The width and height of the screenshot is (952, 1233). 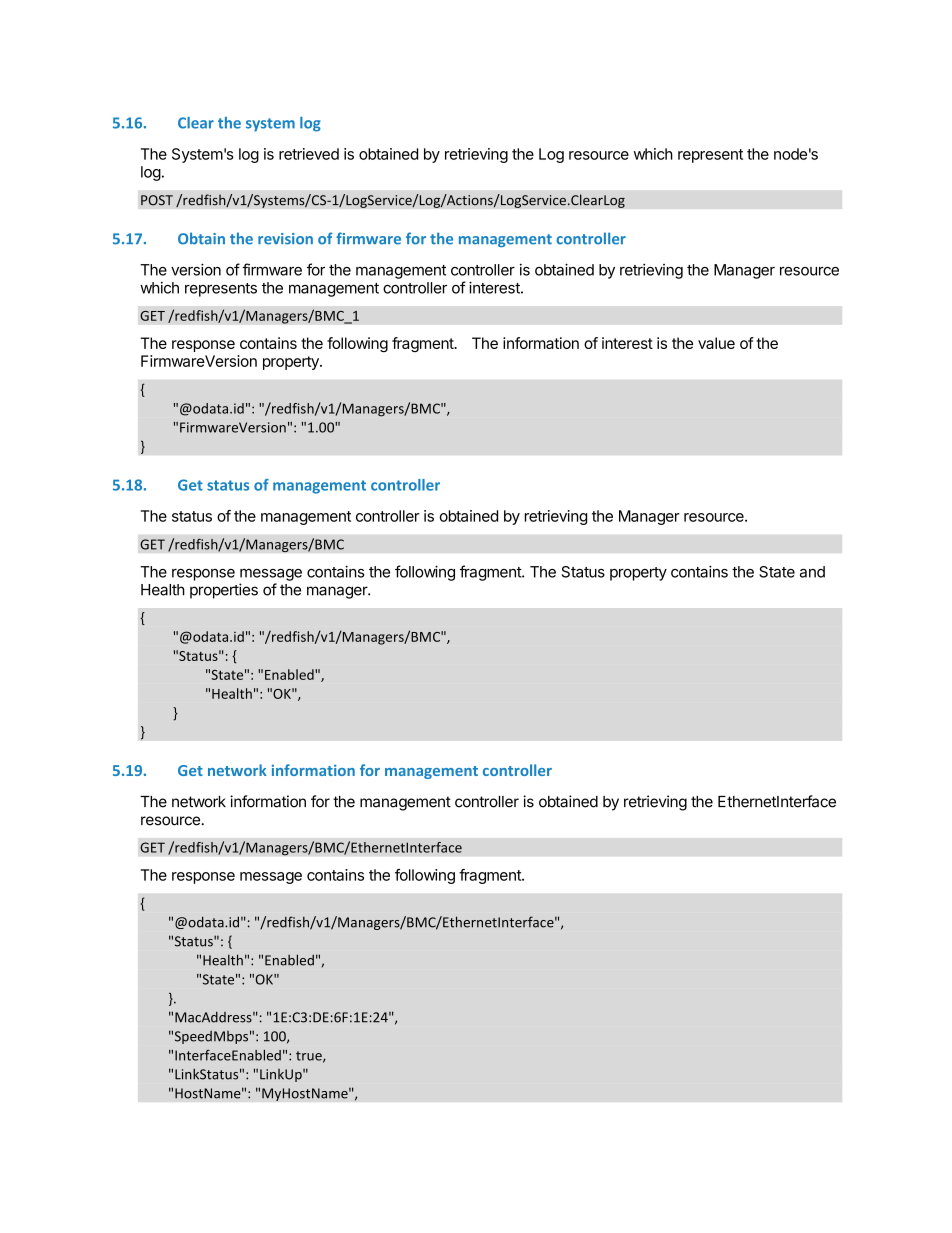 I want to click on and, so click(x=812, y=572).
